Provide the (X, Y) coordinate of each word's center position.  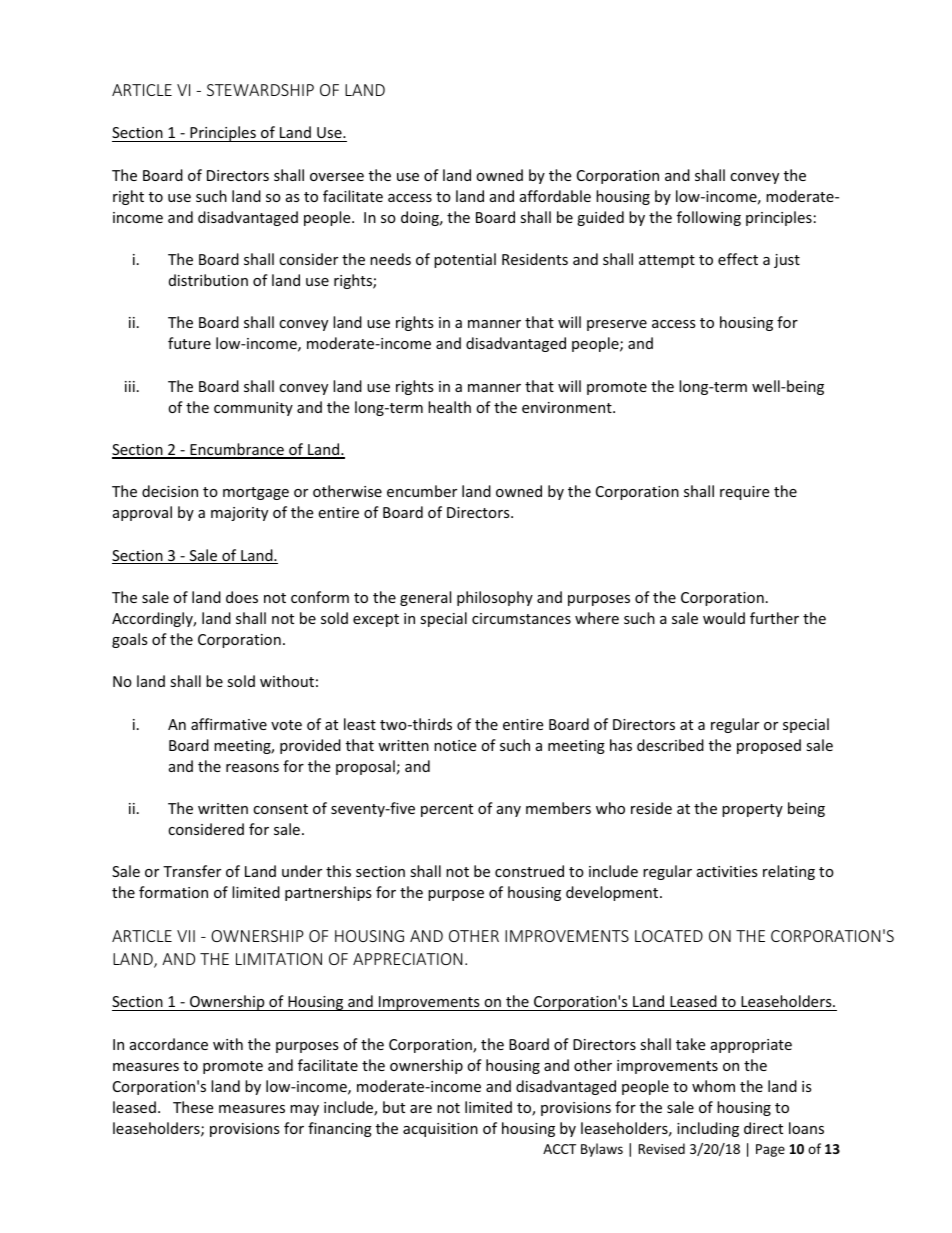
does (242, 597)
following (709, 218)
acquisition (440, 1130)
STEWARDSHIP (260, 90)
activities (727, 871)
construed (529, 871)
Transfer (192, 871)
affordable (555, 196)
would (724, 618)
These (193, 1107)
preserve (617, 325)
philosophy (495, 598)
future (189, 343)
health (449, 407)
